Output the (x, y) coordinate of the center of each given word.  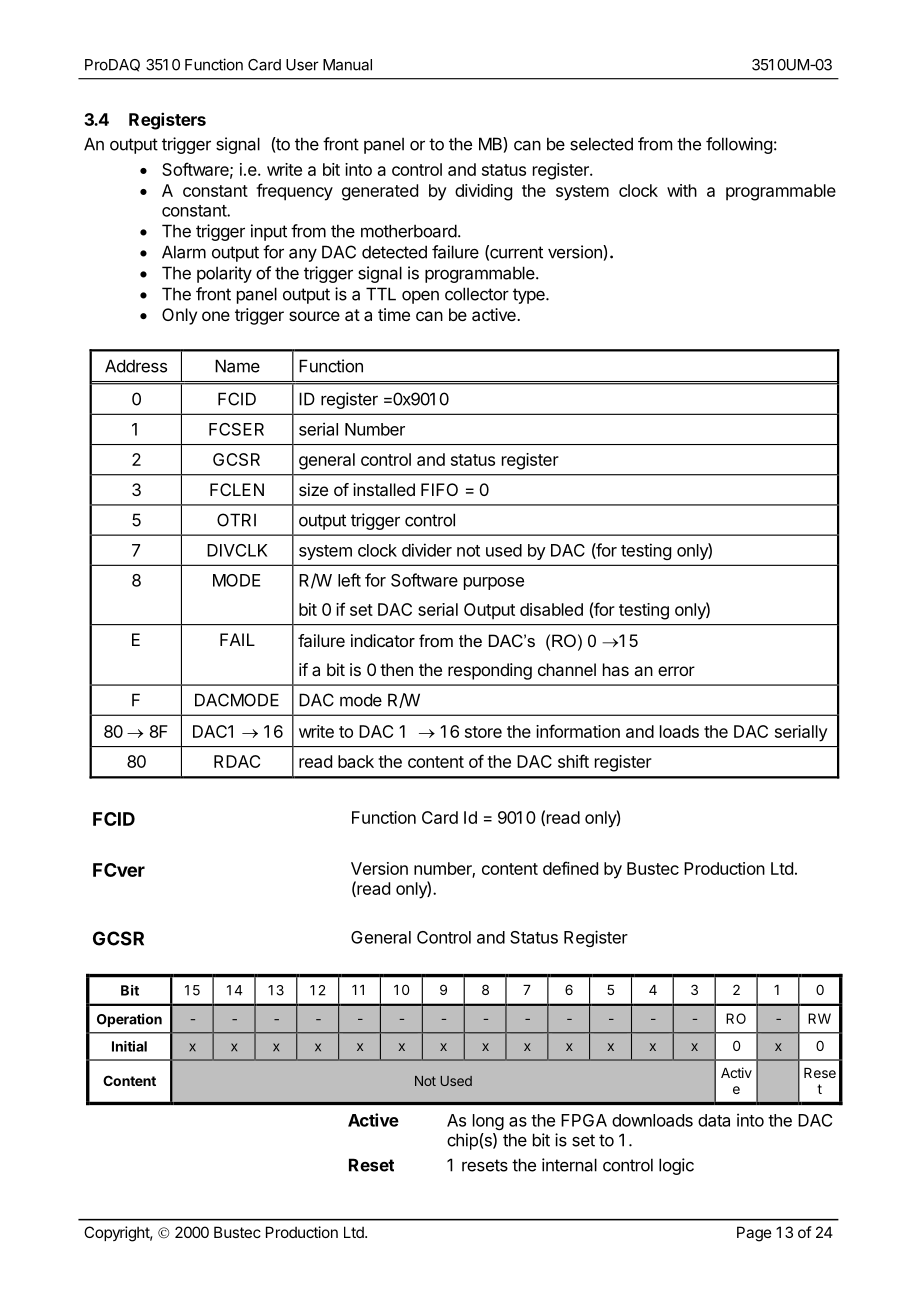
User (302, 65)
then (396, 669)
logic (676, 1166)
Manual (347, 65)
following (739, 145)
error (676, 671)
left (349, 580)
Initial (129, 1046)
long (488, 1122)
